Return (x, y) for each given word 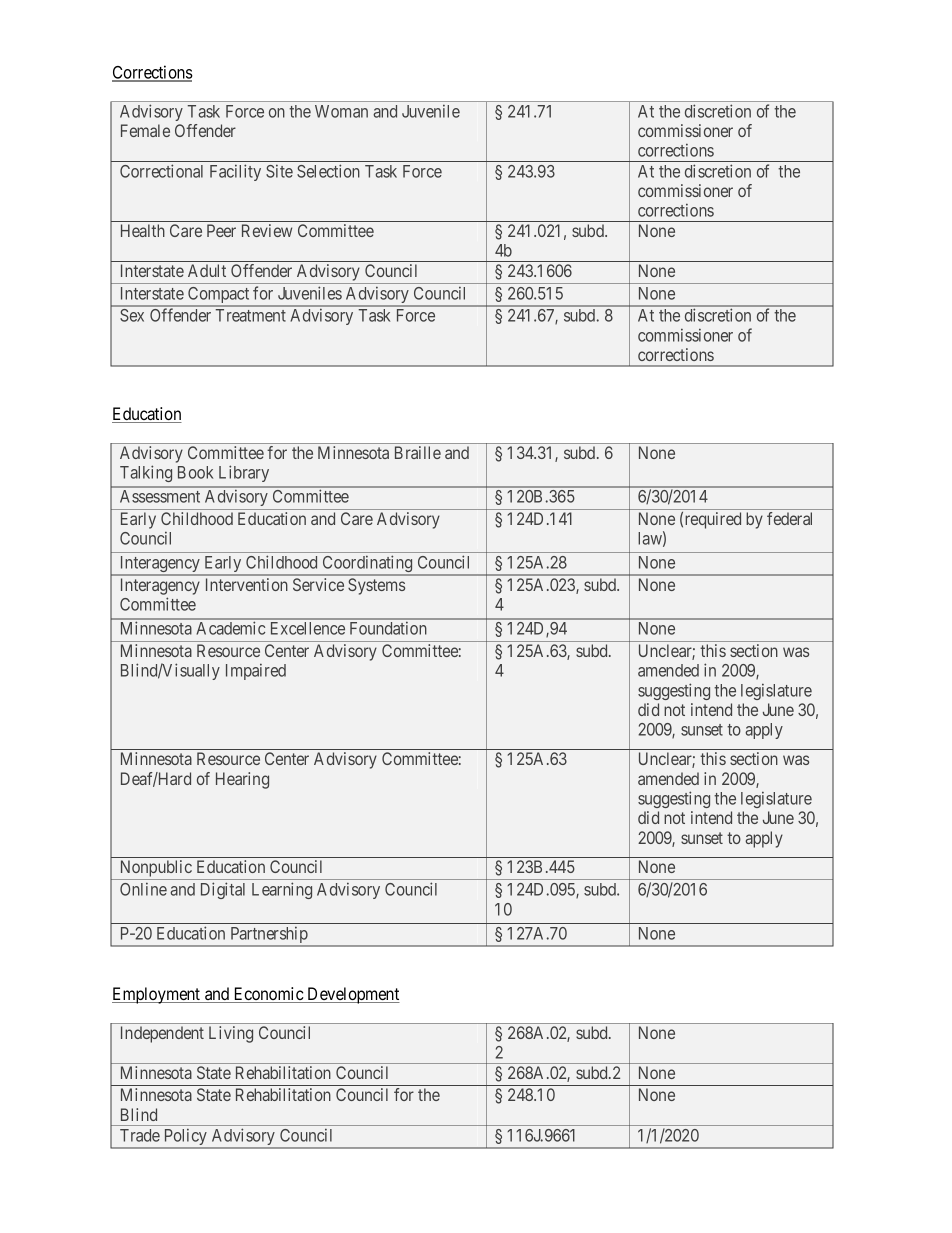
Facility (235, 172)
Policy (185, 1137)
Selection (328, 171)
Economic (268, 995)
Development (352, 995)
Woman (341, 111)
